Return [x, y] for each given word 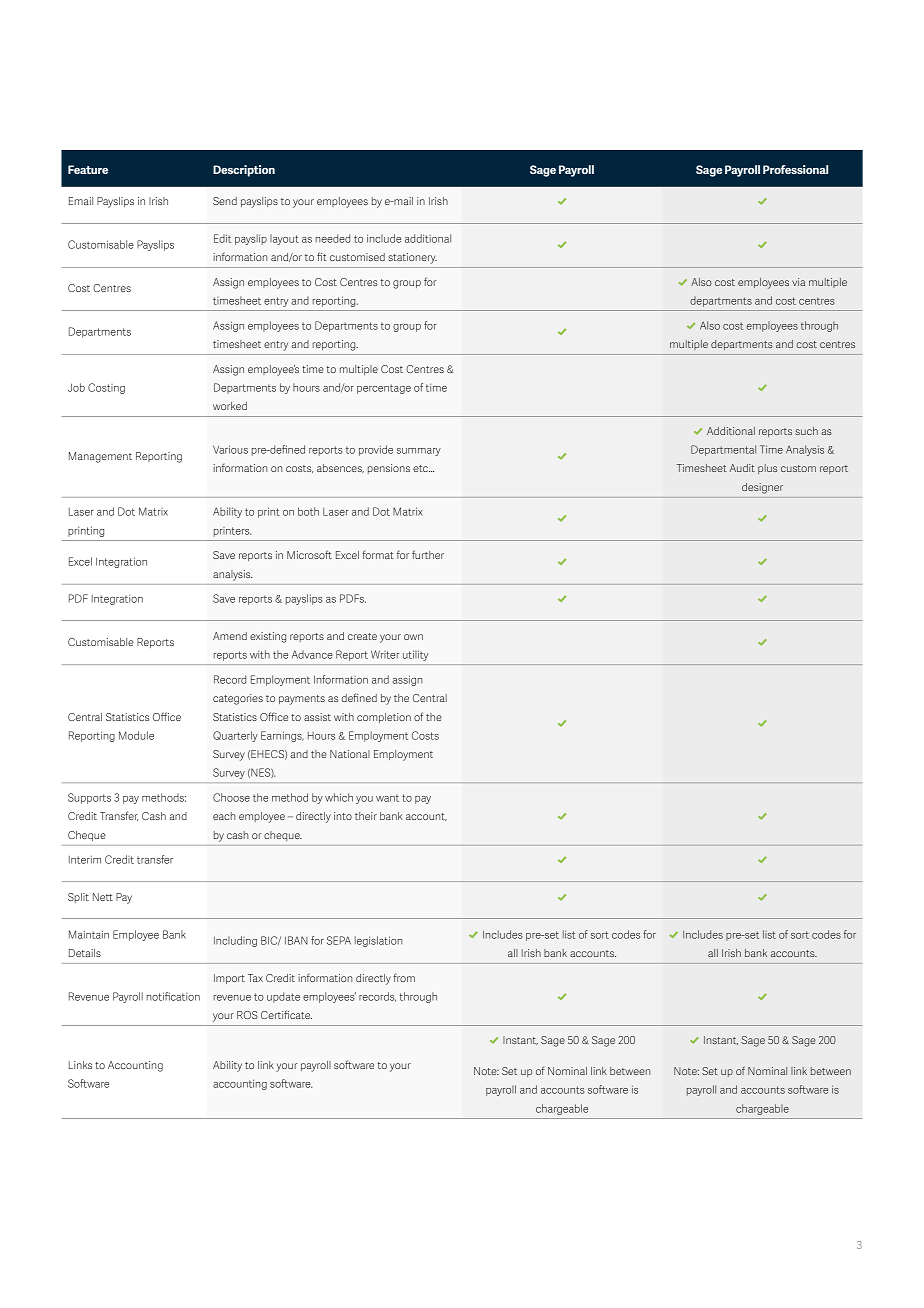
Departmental [723, 450]
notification [173, 996]
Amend [230, 636]
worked [230, 406]
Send [225, 201]
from [404, 977]
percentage [384, 389]
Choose [231, 797]
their [366, 816]
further [428, 554]
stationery [412, 258]
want [387, 798]
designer [762, 488]
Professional [795, 169]
